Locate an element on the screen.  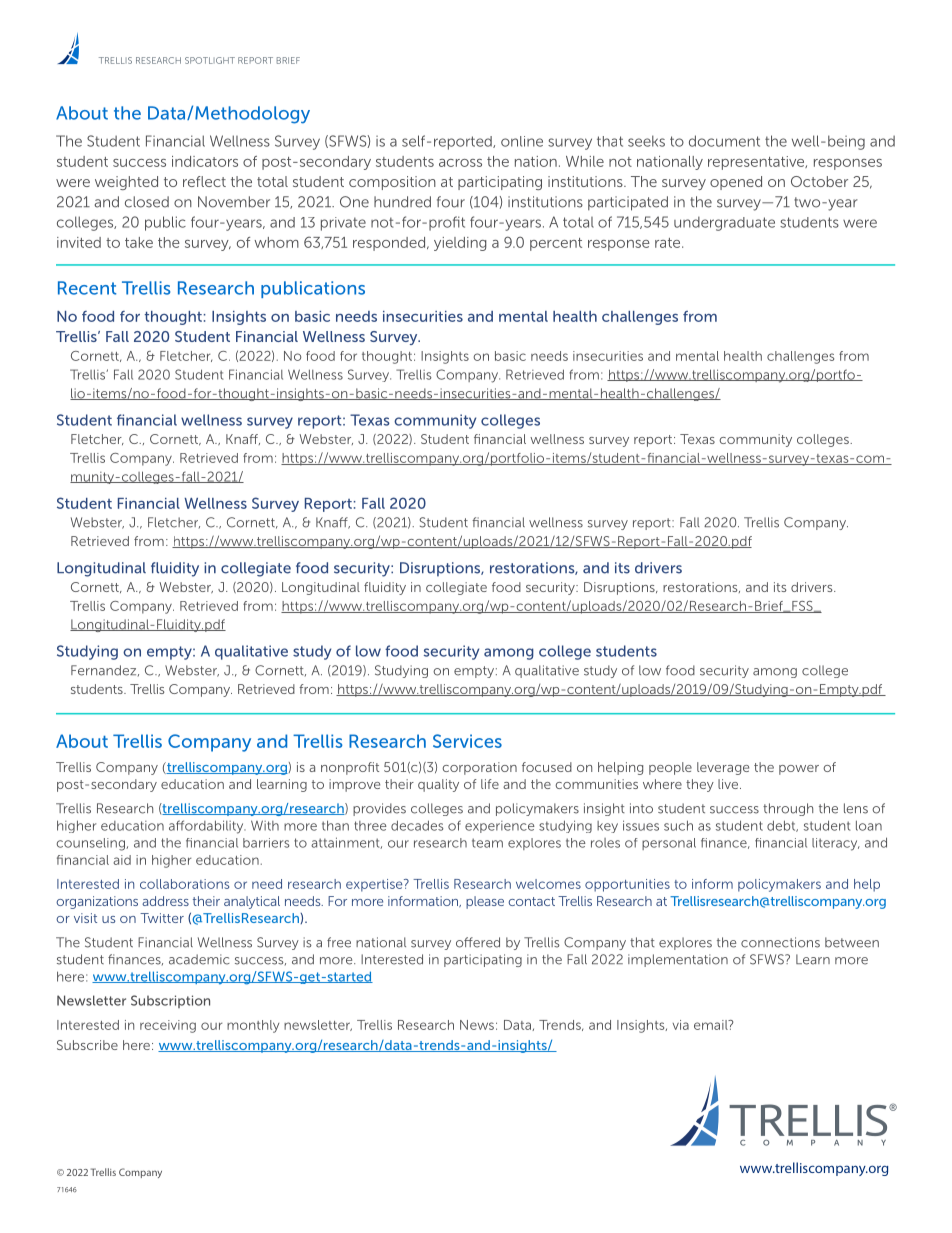
Fernandez is located at coordinates (105, 670).
